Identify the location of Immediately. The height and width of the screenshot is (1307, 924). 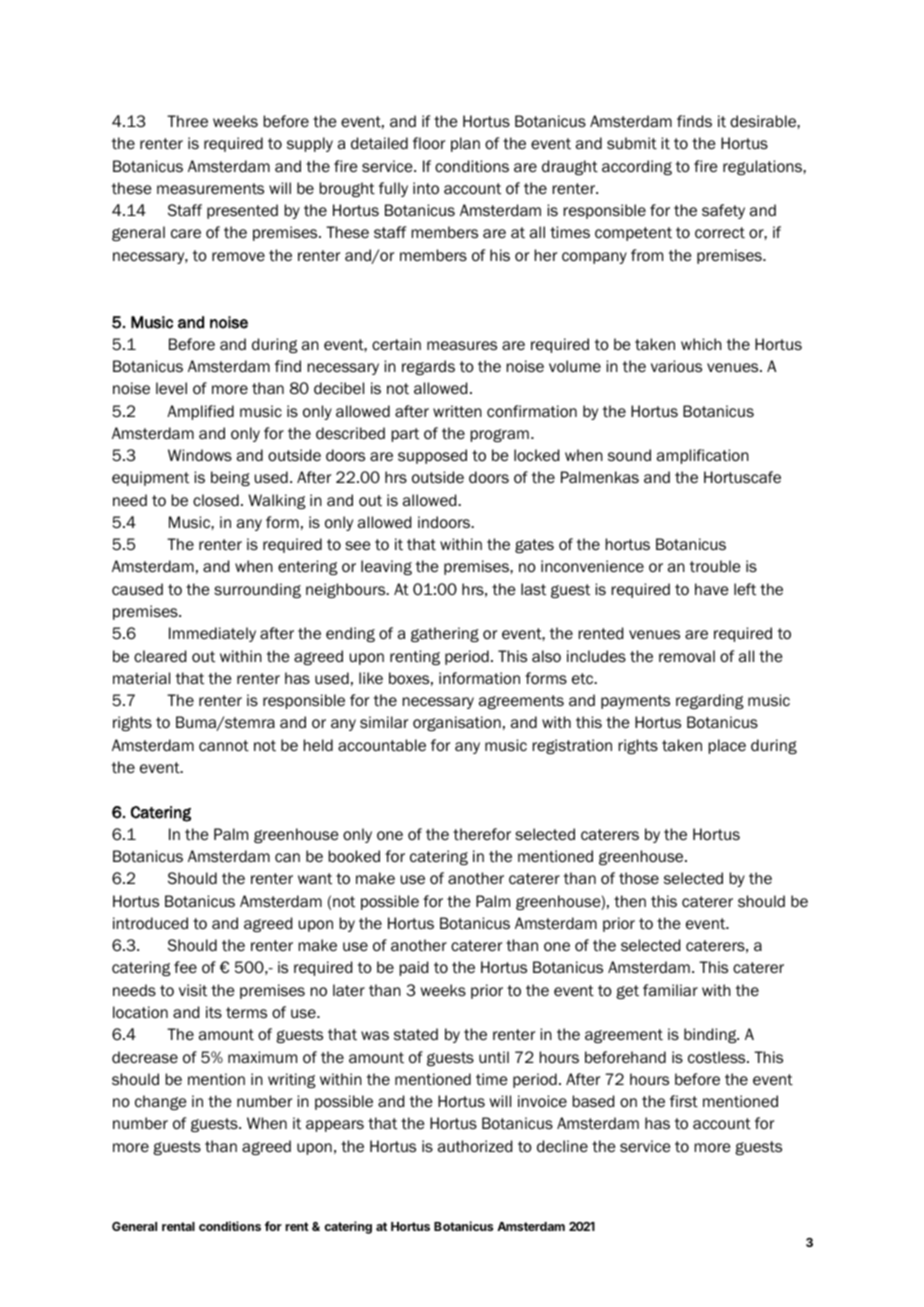
(212, 634).
